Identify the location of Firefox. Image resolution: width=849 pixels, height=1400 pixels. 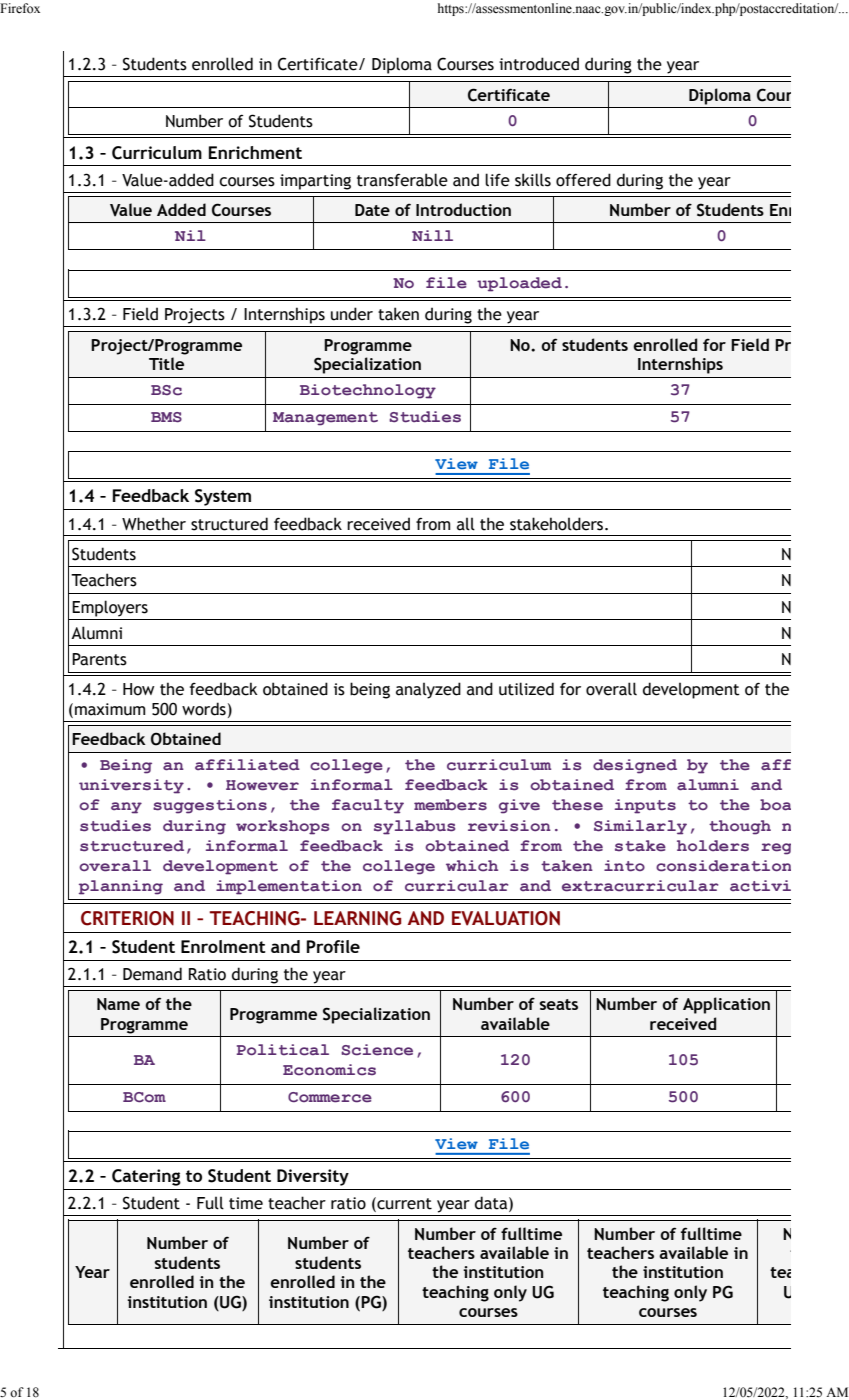
(20, 8).
